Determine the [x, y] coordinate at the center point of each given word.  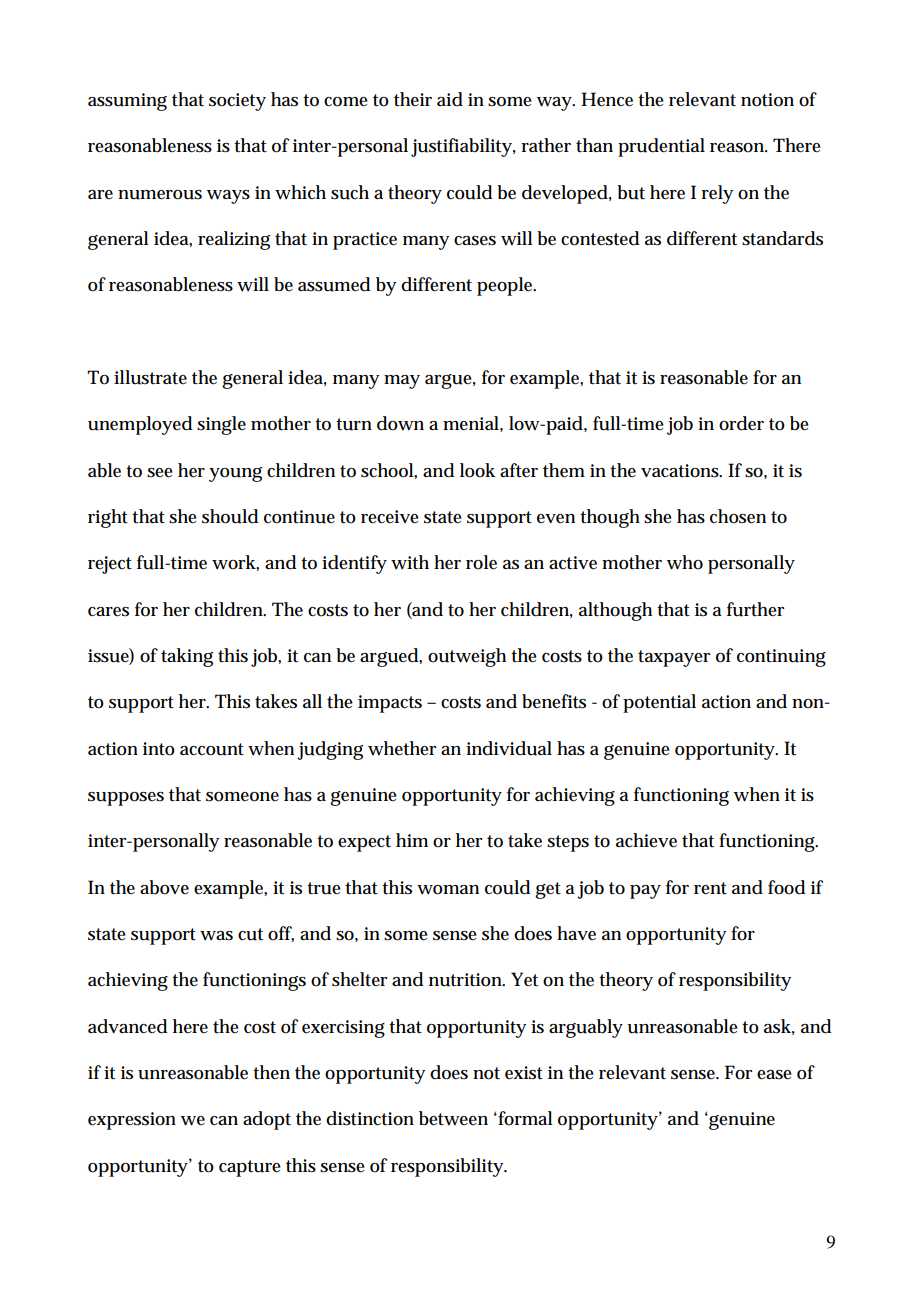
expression [132, 1121]
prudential [661, 147]
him [412, 840]
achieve [646, 840]
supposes [126, 799]
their [413, 99]
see [160, 473]
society [237, 102]
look [477, 470]
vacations [681, 471]
